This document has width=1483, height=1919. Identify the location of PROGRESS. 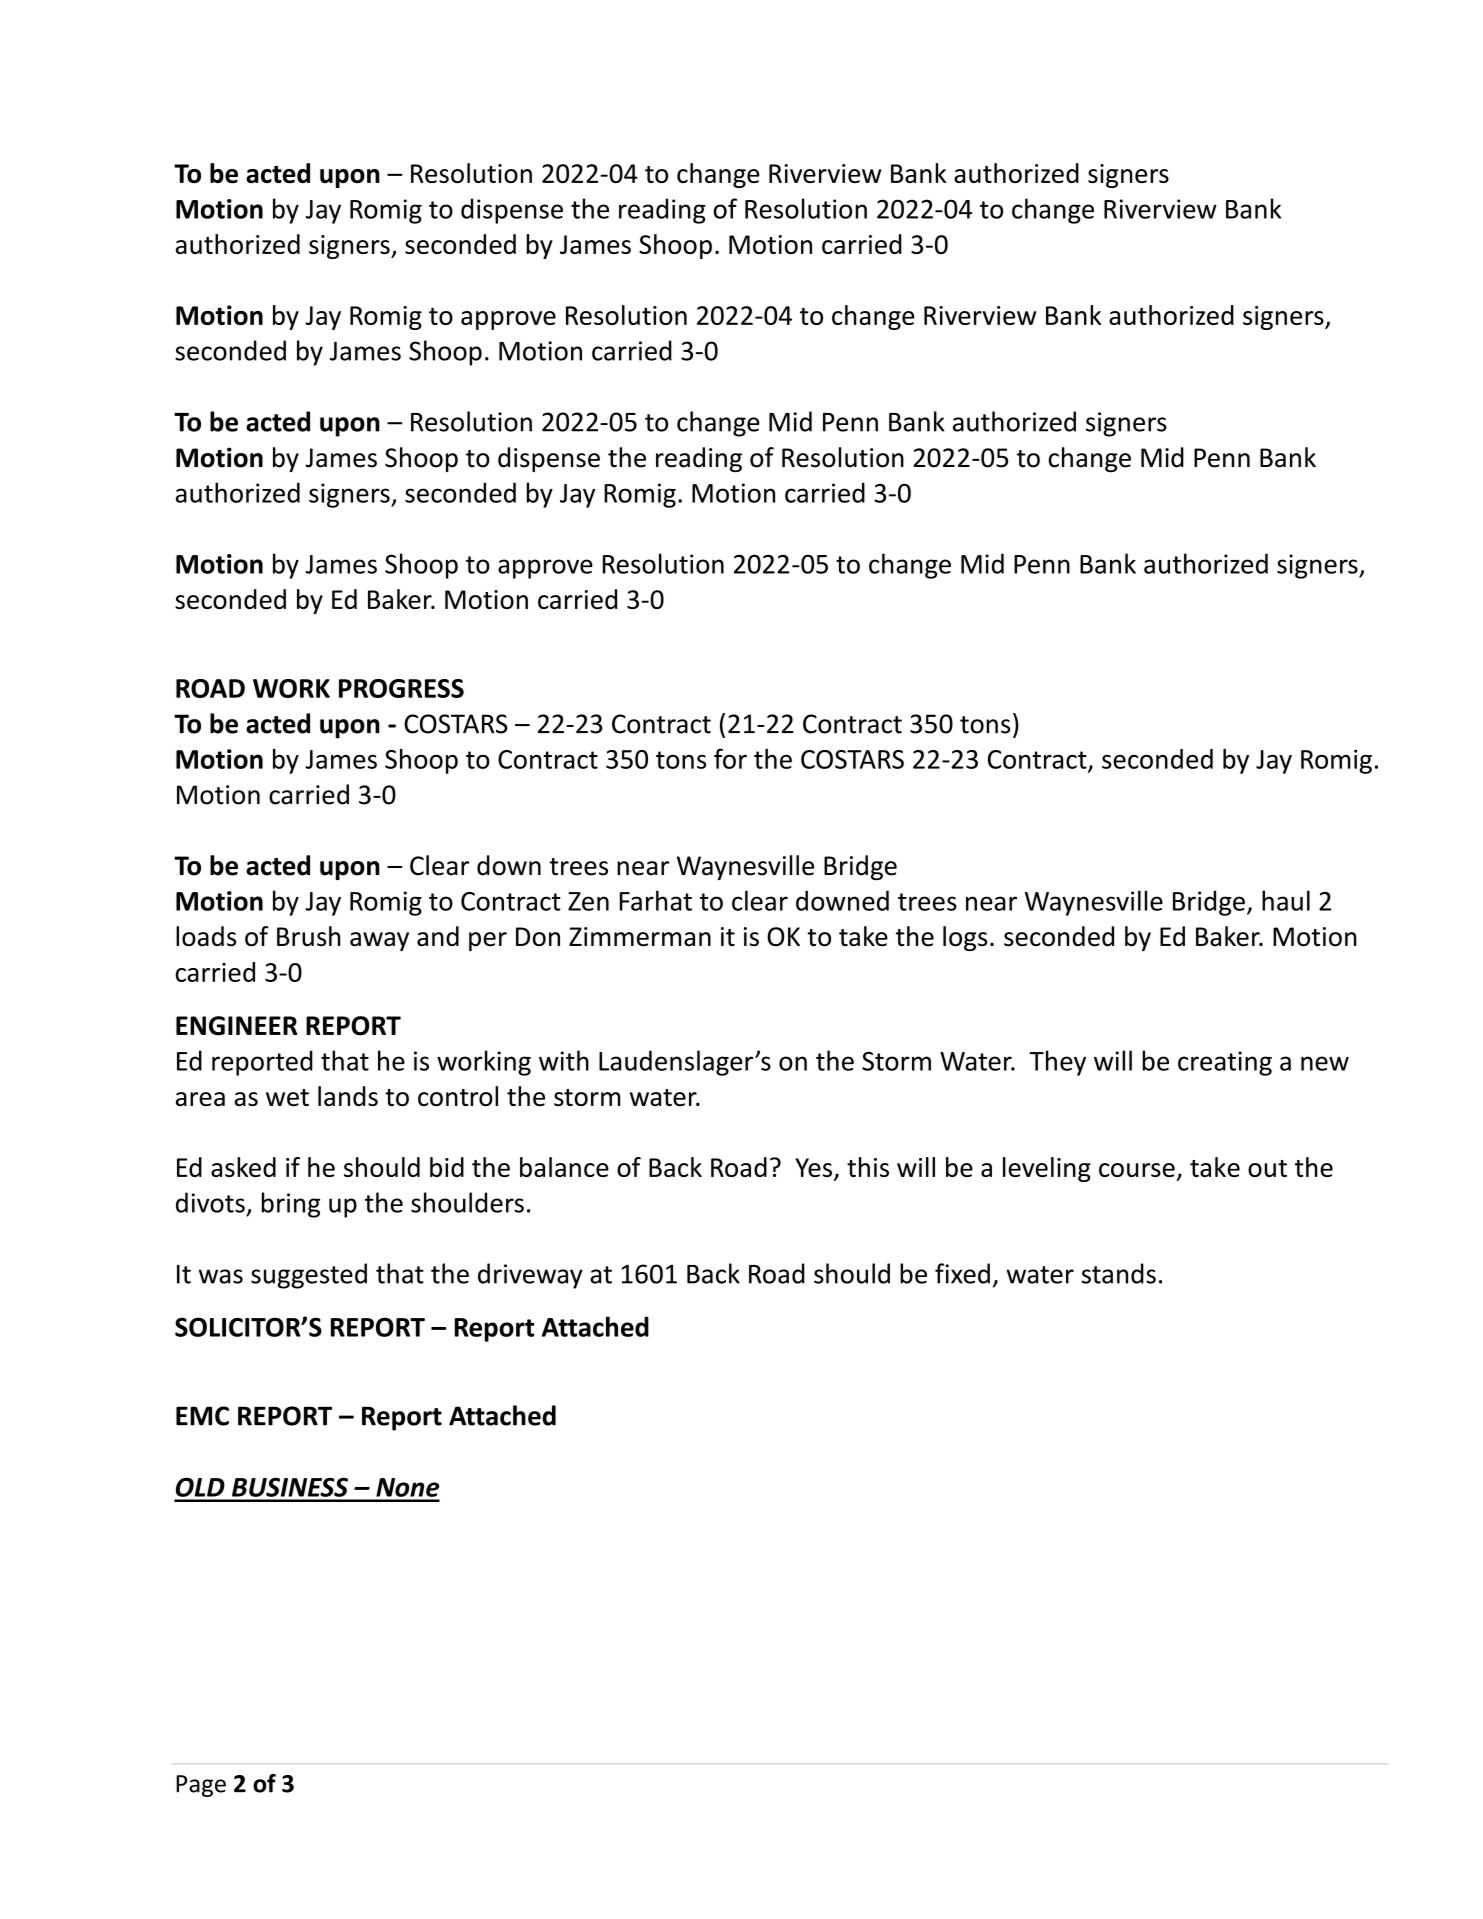
(401, 688).
